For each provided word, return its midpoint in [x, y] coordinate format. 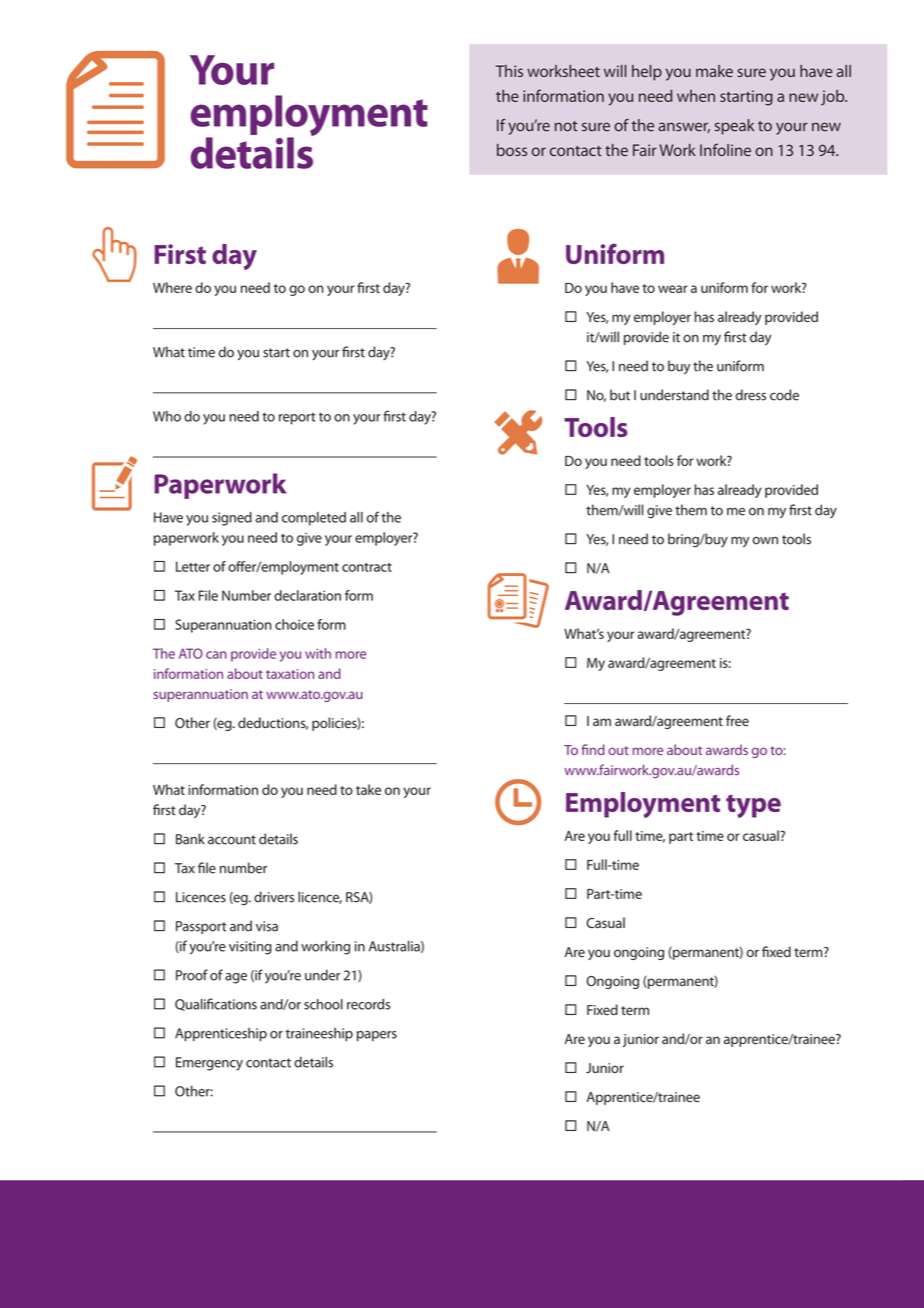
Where [172, 287]
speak [734, 127]
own [765, 540]
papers [377, 1036]
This [509, 71]
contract [367, 567]
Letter [193, 566]
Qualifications [216, 1004]
